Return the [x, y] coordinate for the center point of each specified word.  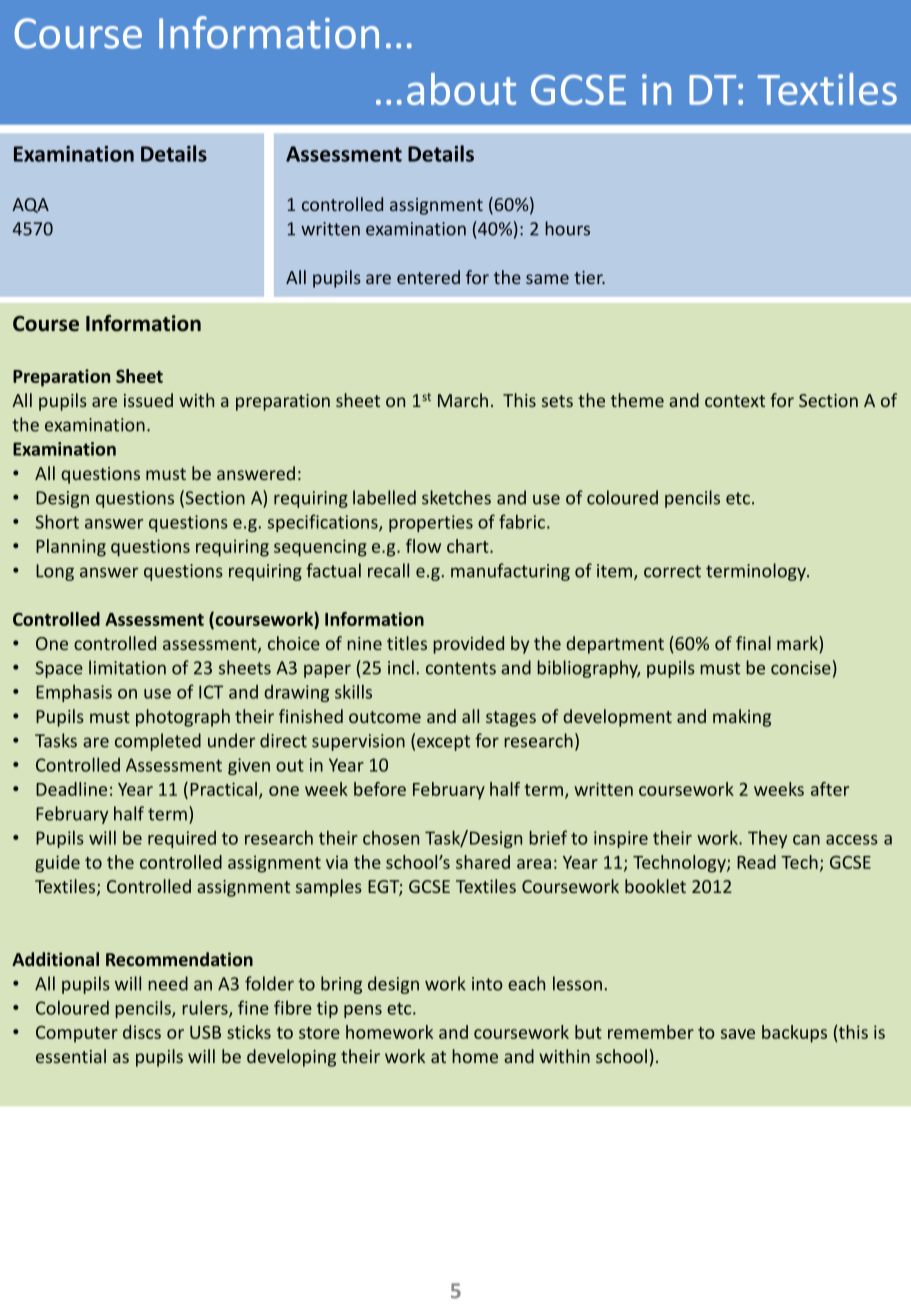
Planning [71, 548]
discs [142, 1032]
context [735, 401]
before [380, 789]
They [767, 839]
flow [423, 546]
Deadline [71, 789]
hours [567, 228]
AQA [30, 205]
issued [148, 400]
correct [672, 571]
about [461, 89]
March [463, 400]
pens [363, 1011]
